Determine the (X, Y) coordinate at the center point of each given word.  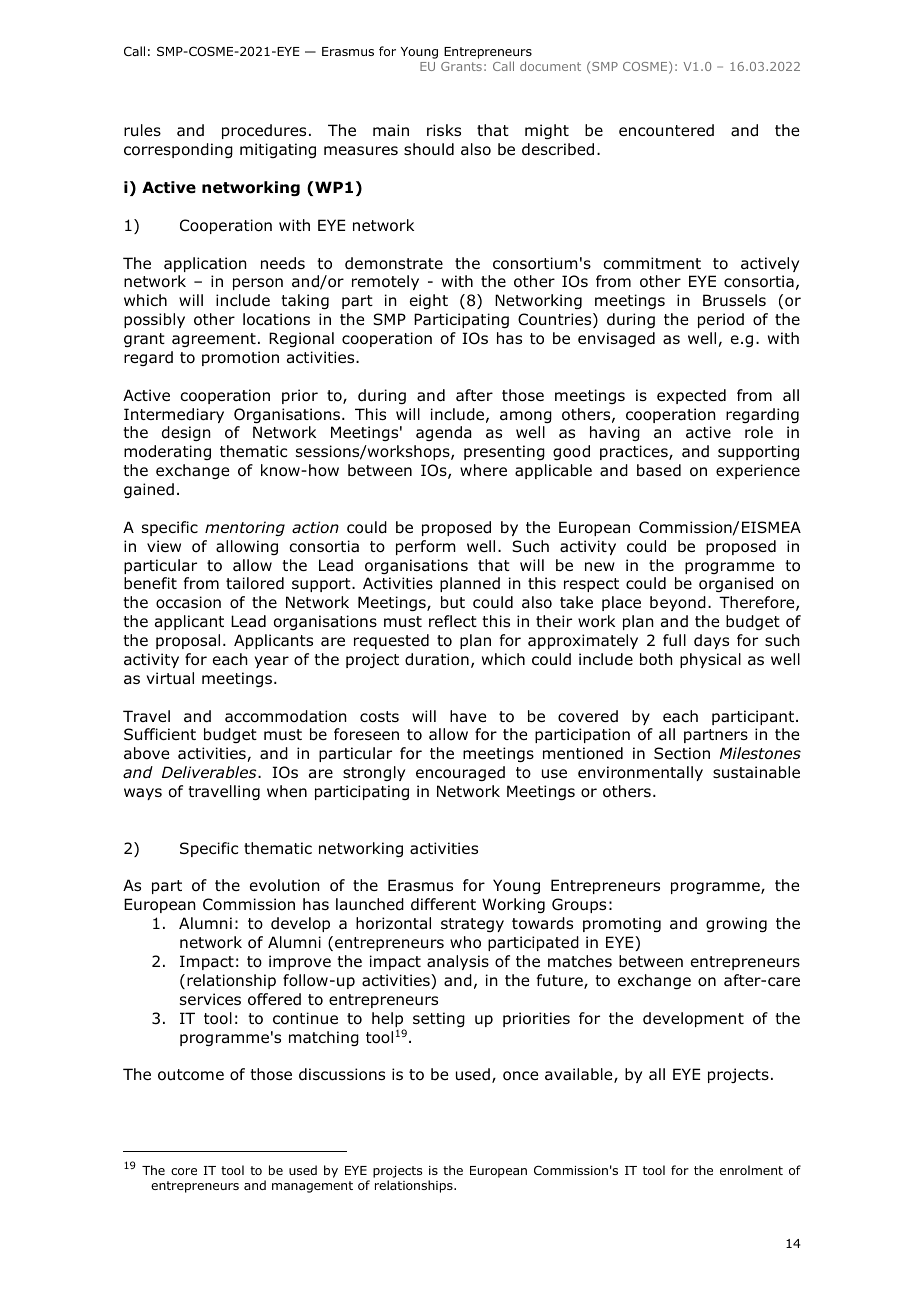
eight (429, 301)
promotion (240, 358)
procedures (264, 131)
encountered (666, 130)
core (184, 1171)
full (674, 640)
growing (736, 924)
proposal (188, 641)
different (443, 904)
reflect (453, 621)
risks (444, 130)
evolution (285, 885)
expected (691, 396)
